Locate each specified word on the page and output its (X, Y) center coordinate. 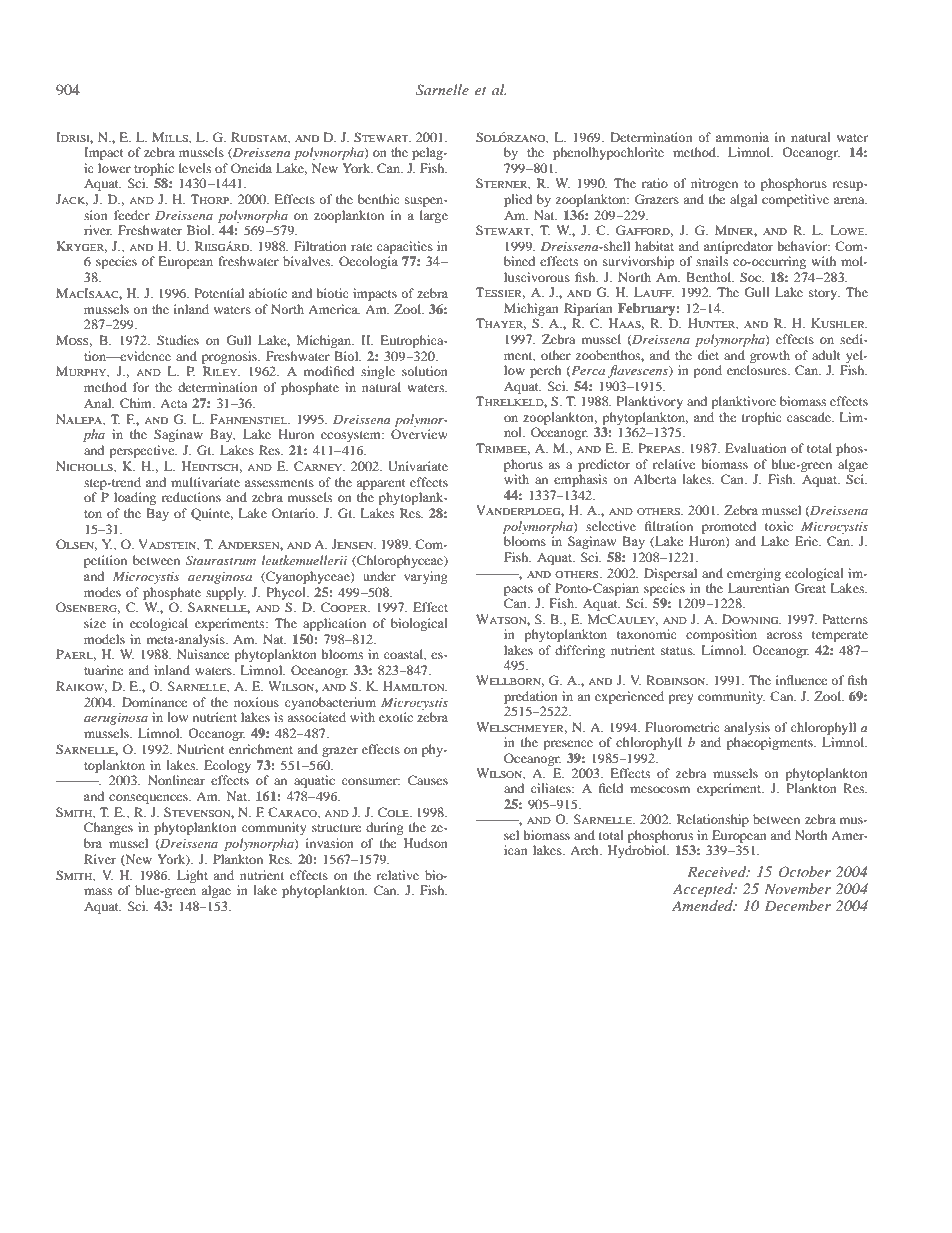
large (434, 216)
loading (135, 498)
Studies (178, 340)
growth (770, 356)
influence (801, 680)
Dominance (154, 702)
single (378, 372)
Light (192, 876)
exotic (396, 717)
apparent (381, 484)
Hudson (426, 843)
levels (195, 168)
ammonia (742, 137)
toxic (779, 526)
